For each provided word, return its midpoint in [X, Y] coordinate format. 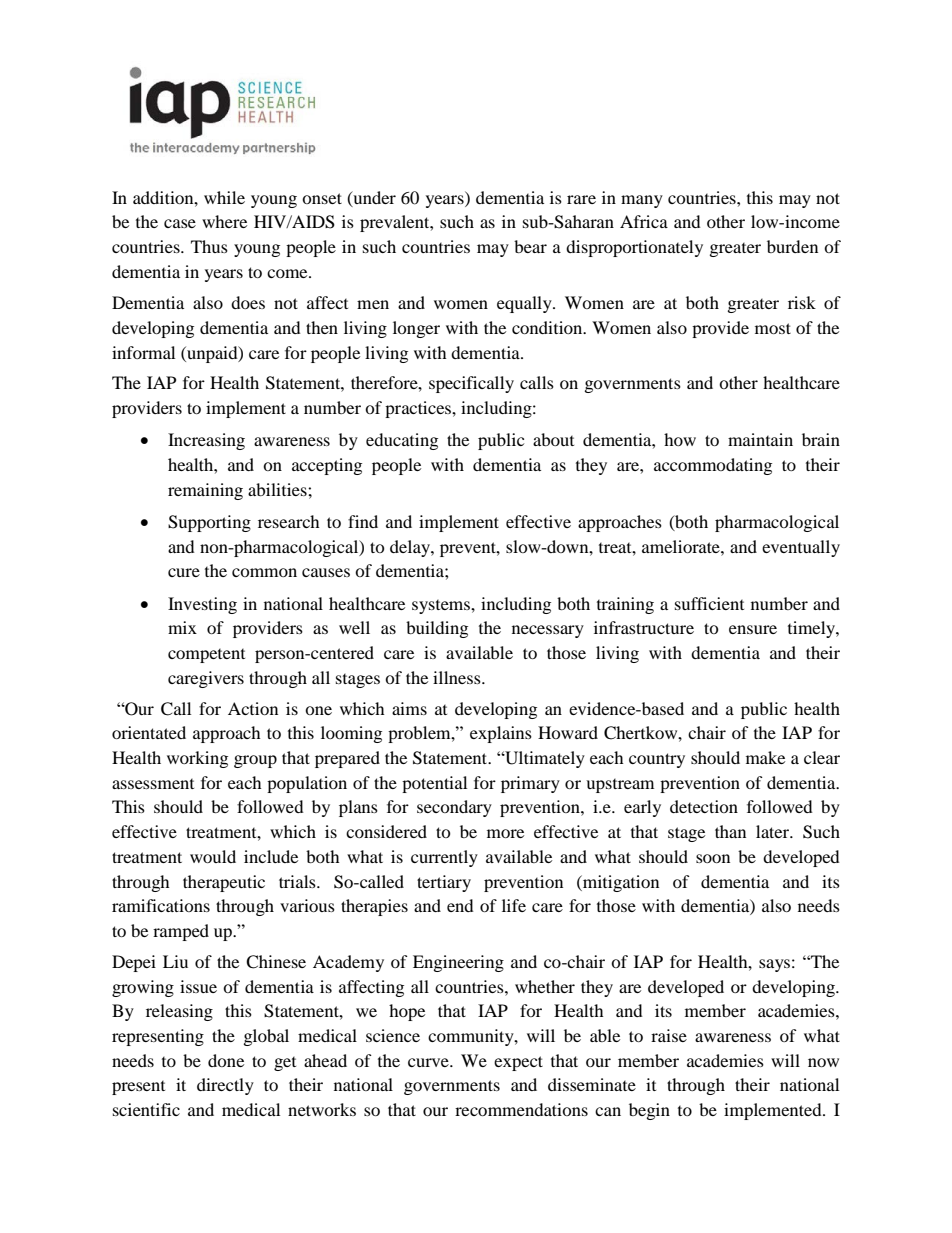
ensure [753, 629]
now [823, 1062]
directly [225, 1086]
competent [206, 656]
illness [458, 677]
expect [518, 1063]
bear [530, 246]
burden [792, 246]
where [224, 221]
